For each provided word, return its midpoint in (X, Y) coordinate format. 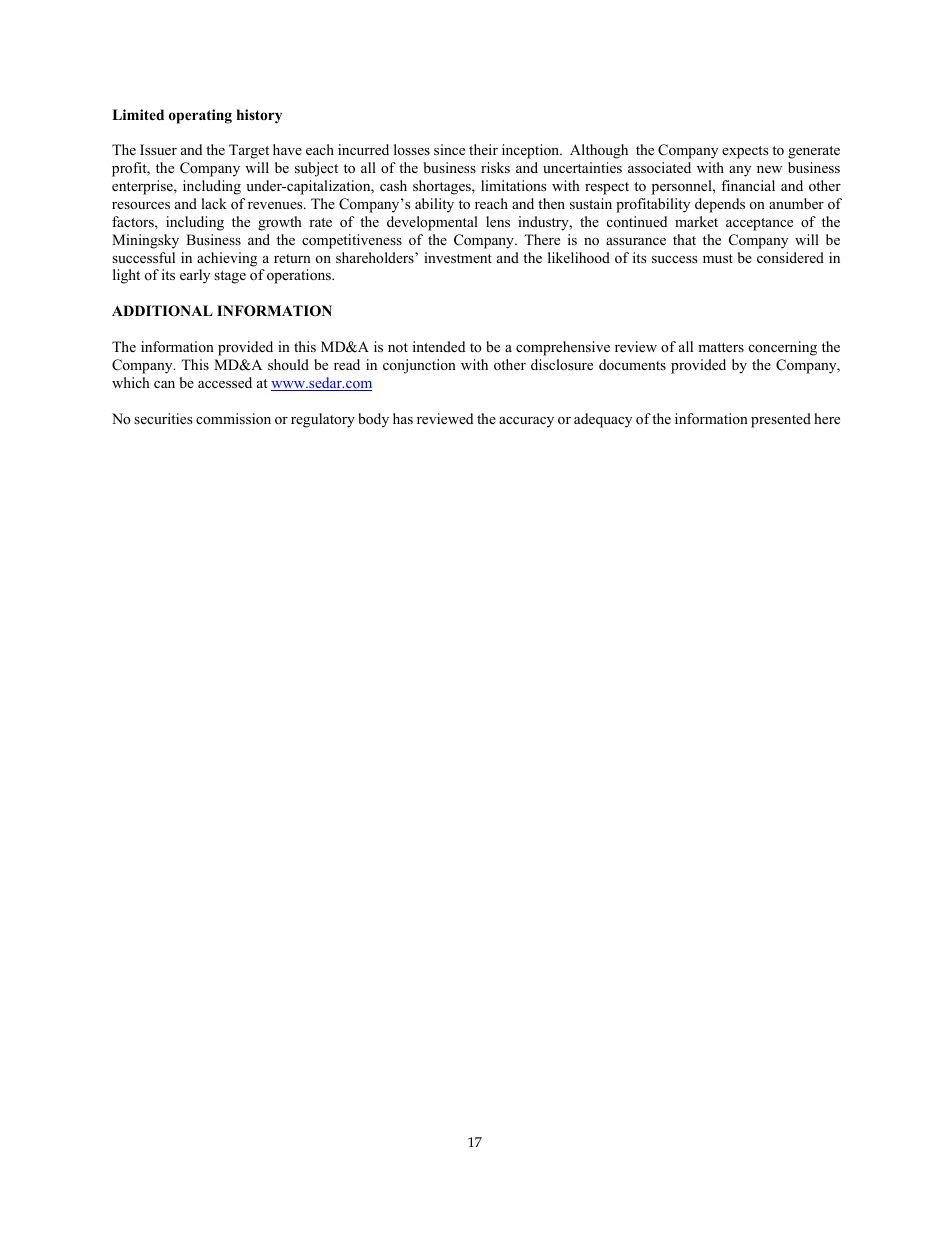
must (718, 258)
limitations (514, 185)
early (195, 276)
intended (439, 346)
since (449, 149)
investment (458, 257)
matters (721, 347)
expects (745, 152)
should (288, 364)
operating (200, 116)
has (403, 418)
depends (720, 205)
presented (781, 420)
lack (214, 203)
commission (233, 418)
